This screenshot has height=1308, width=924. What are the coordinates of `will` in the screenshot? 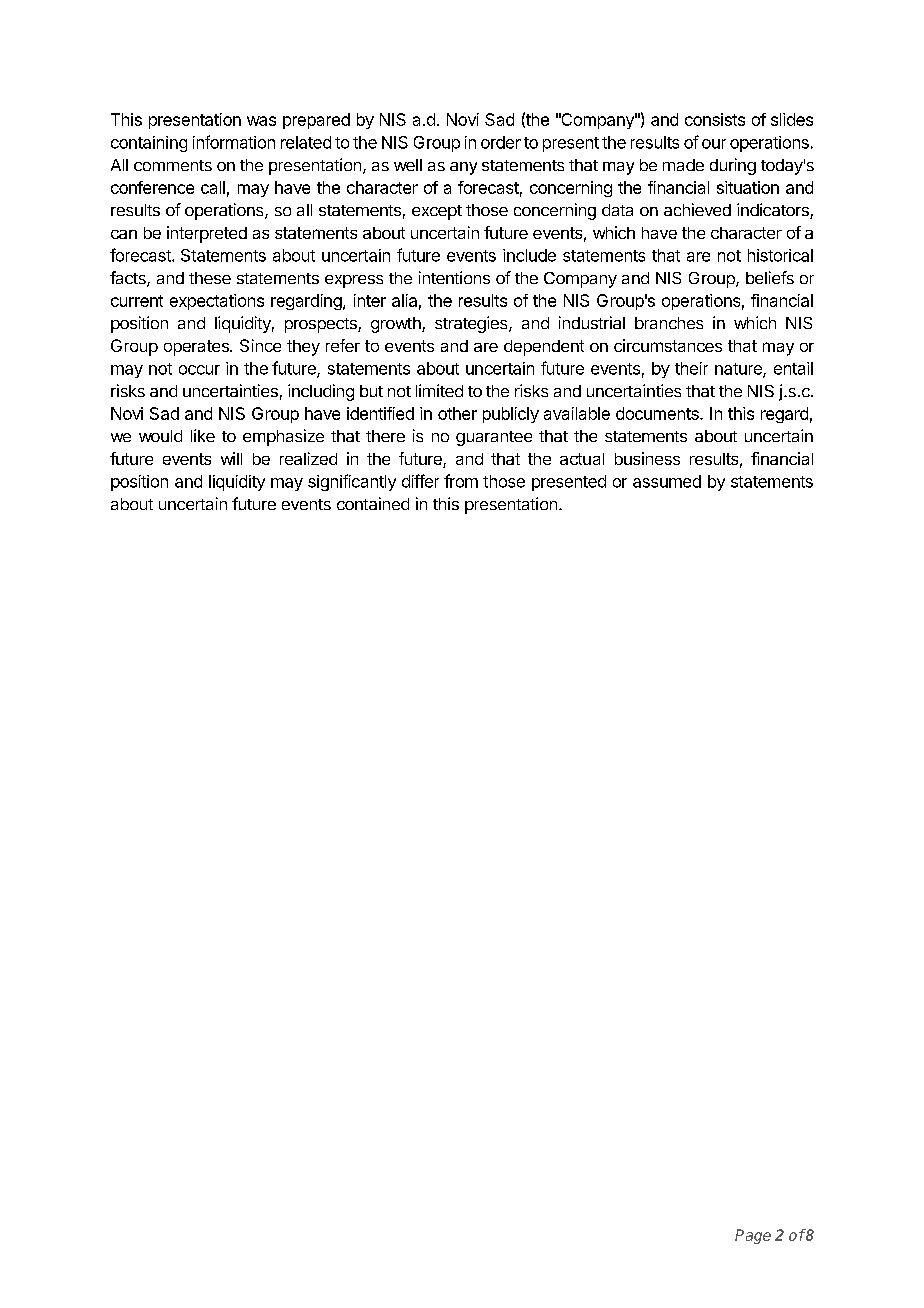 It's located at (231, 458).
